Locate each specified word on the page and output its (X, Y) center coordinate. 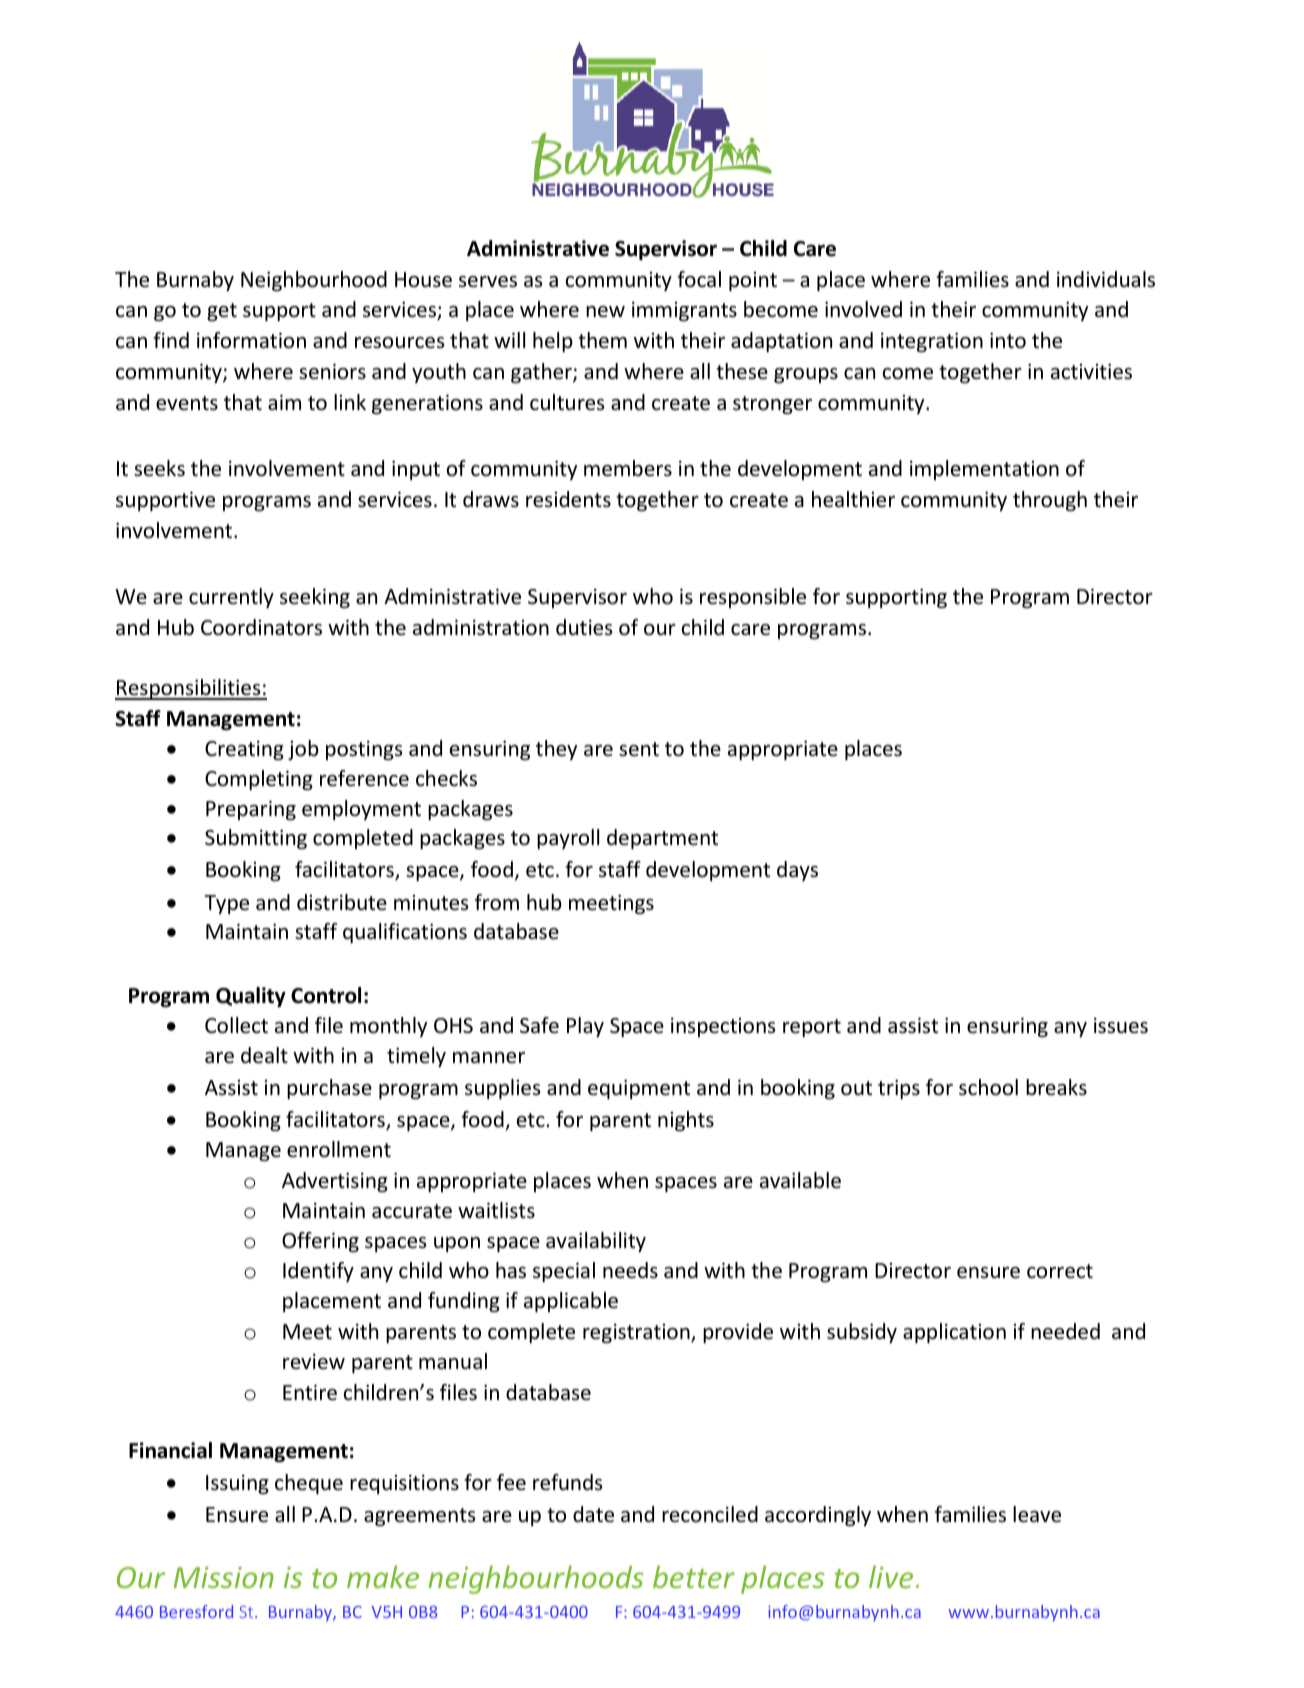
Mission (224, 1577)
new (605, 312)
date (593, 1514)
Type (226, 904)
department (662, 839)
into (1008, 340)
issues (1121, 1026)
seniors (332, 371)
